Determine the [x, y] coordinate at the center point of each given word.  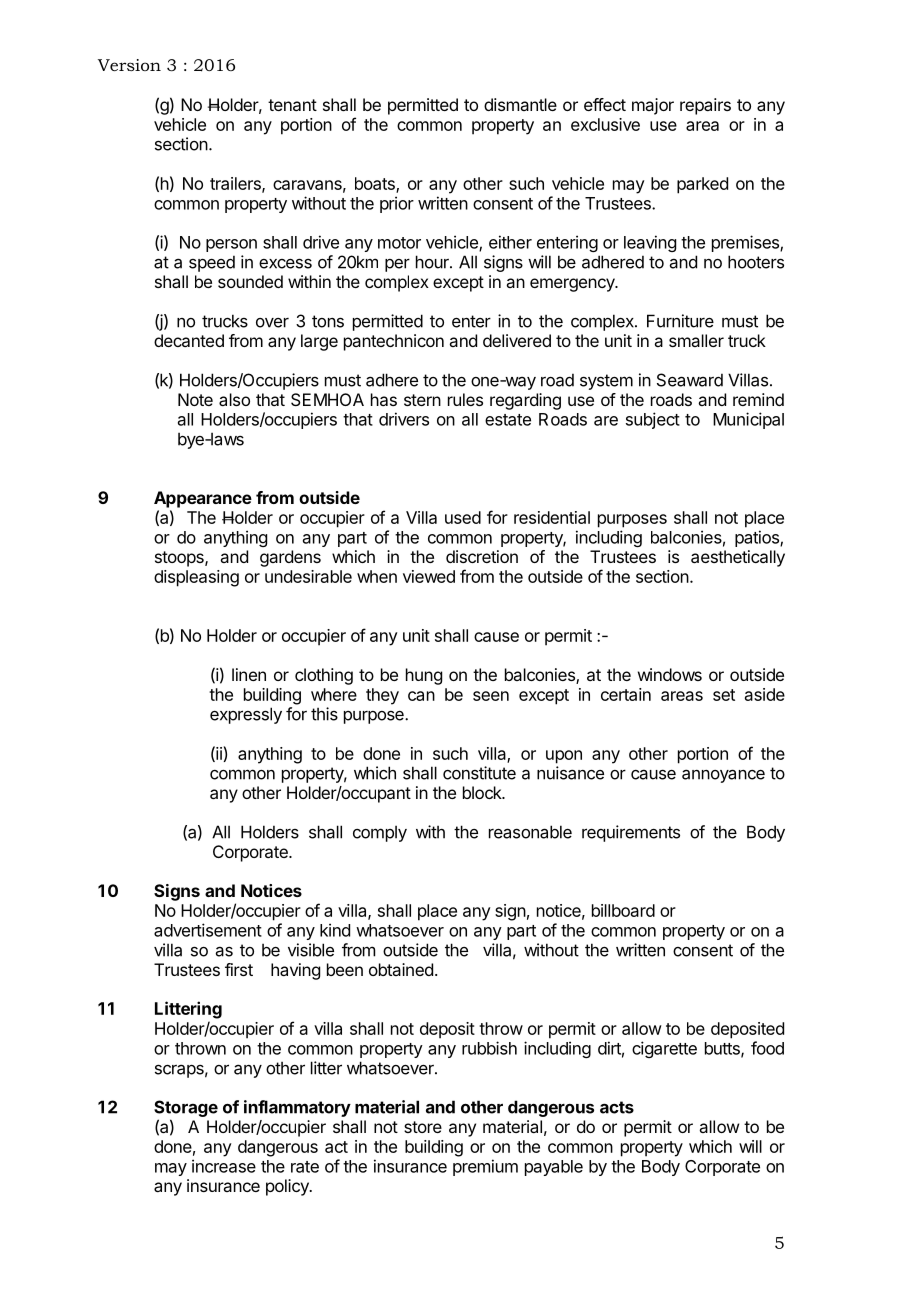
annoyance [723, 776]
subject [653, 420]
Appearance [203, 499]
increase [224, 1166]
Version [129, 65]
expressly [246, 715]
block [483, 792]
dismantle [520, 104]
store [423, 1127]
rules [465, 399]
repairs [705, 106]
